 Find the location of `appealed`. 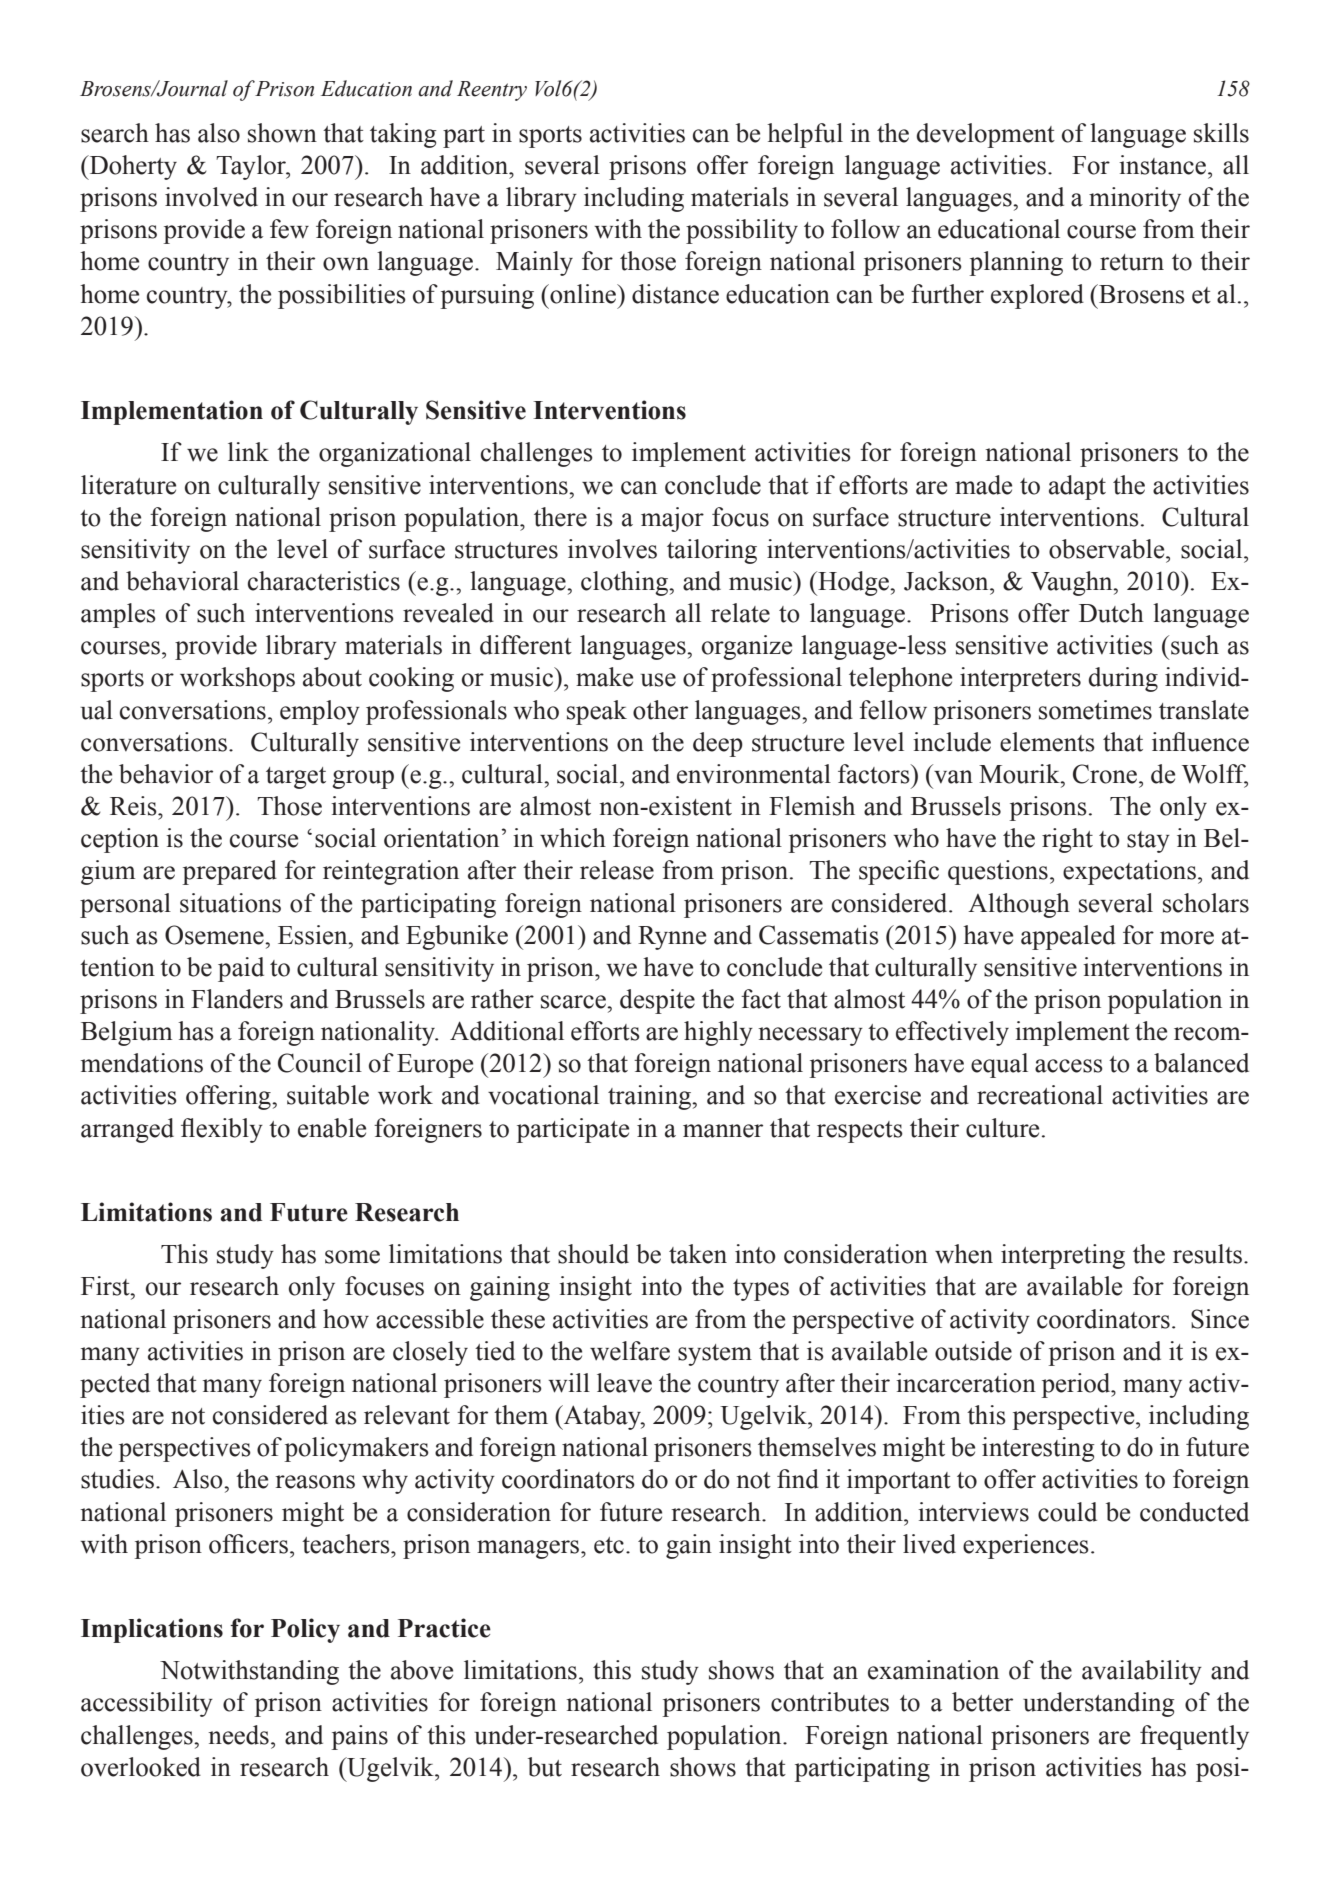

appealed is located at coordinates (1068, 937).
